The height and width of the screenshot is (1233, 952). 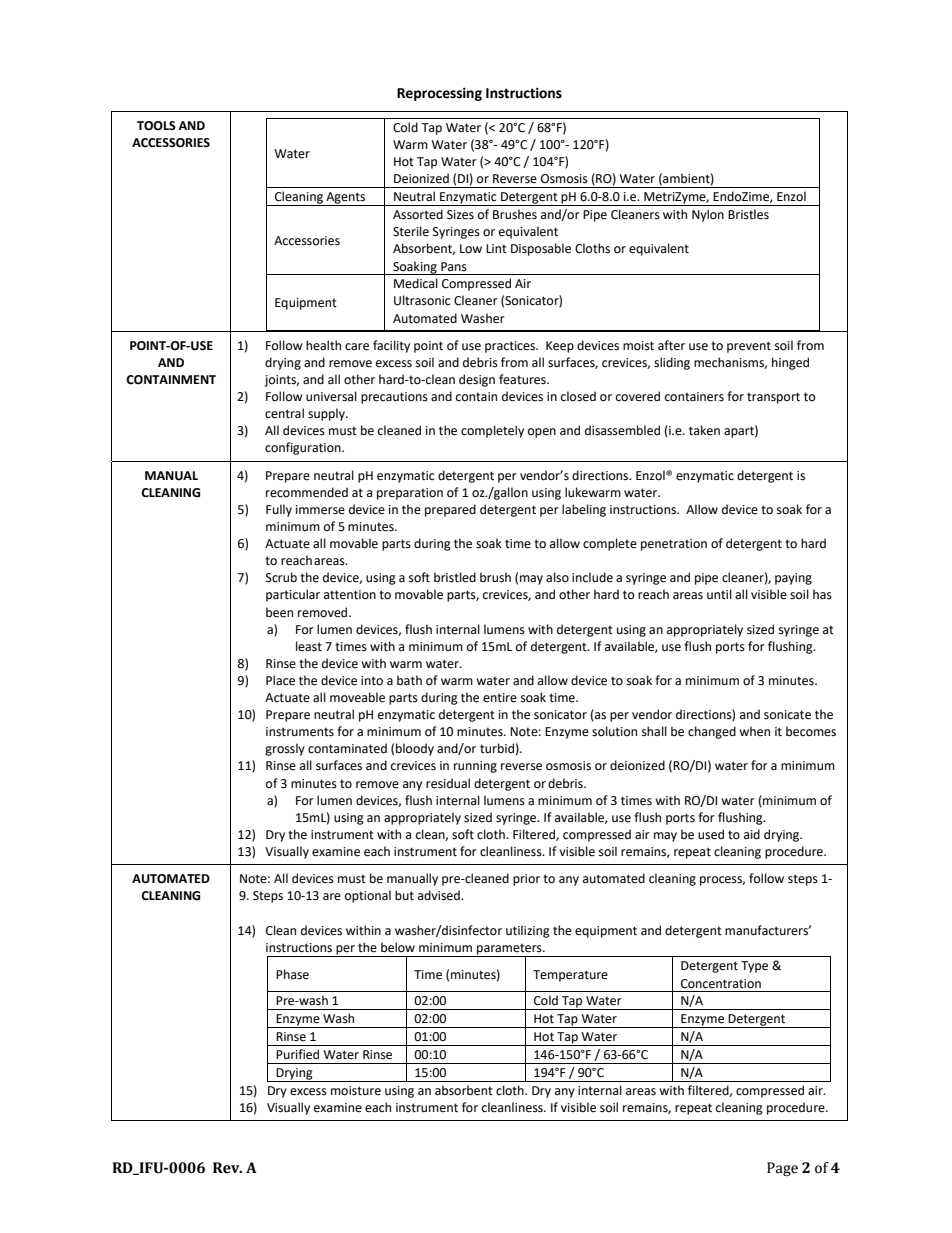 What do you see at coordinates (711, 834) in the screenshot?
I see `used` at bounding box center [711, 834].
